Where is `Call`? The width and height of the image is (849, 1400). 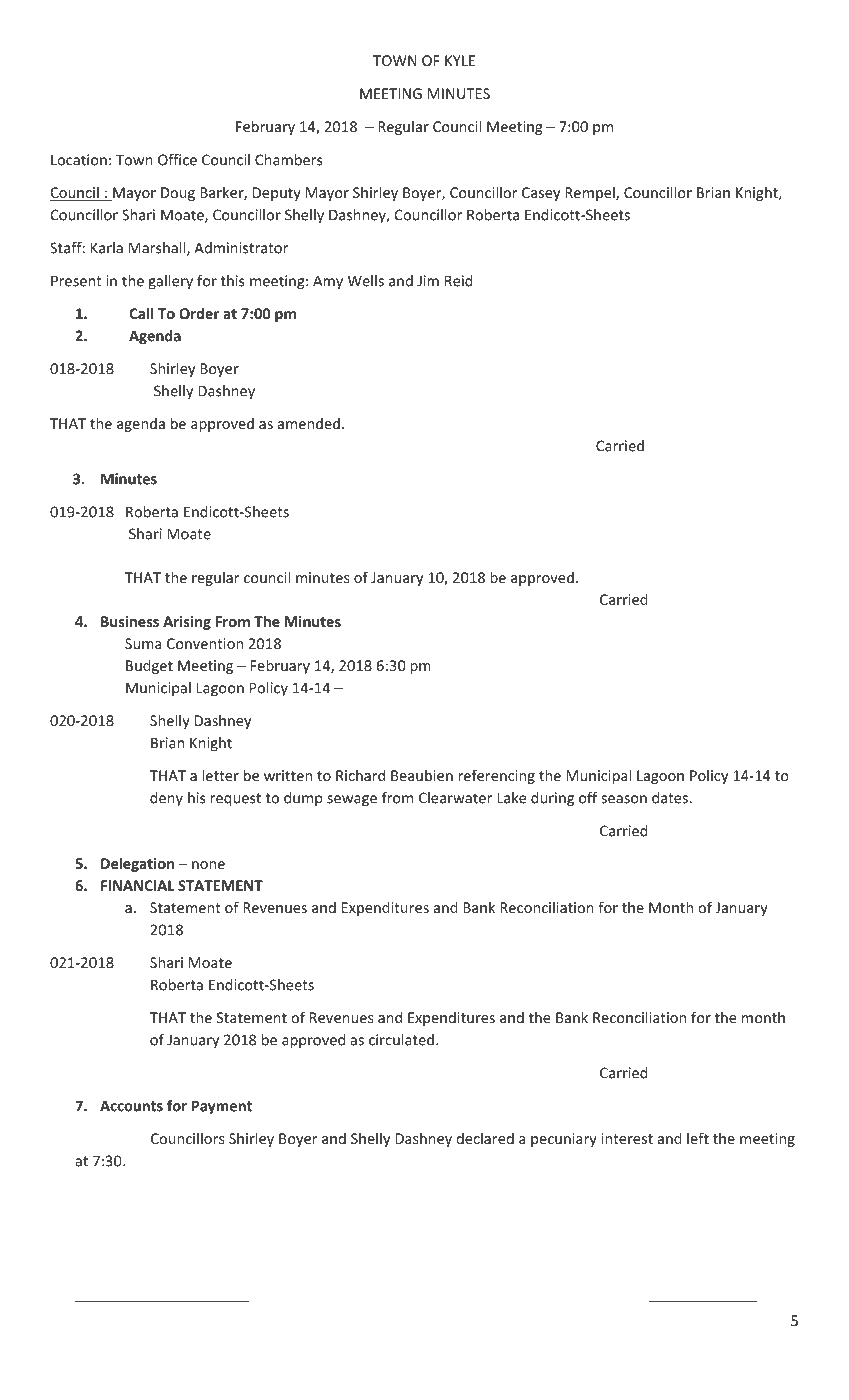 Call is located at coordinates (141, 313).
